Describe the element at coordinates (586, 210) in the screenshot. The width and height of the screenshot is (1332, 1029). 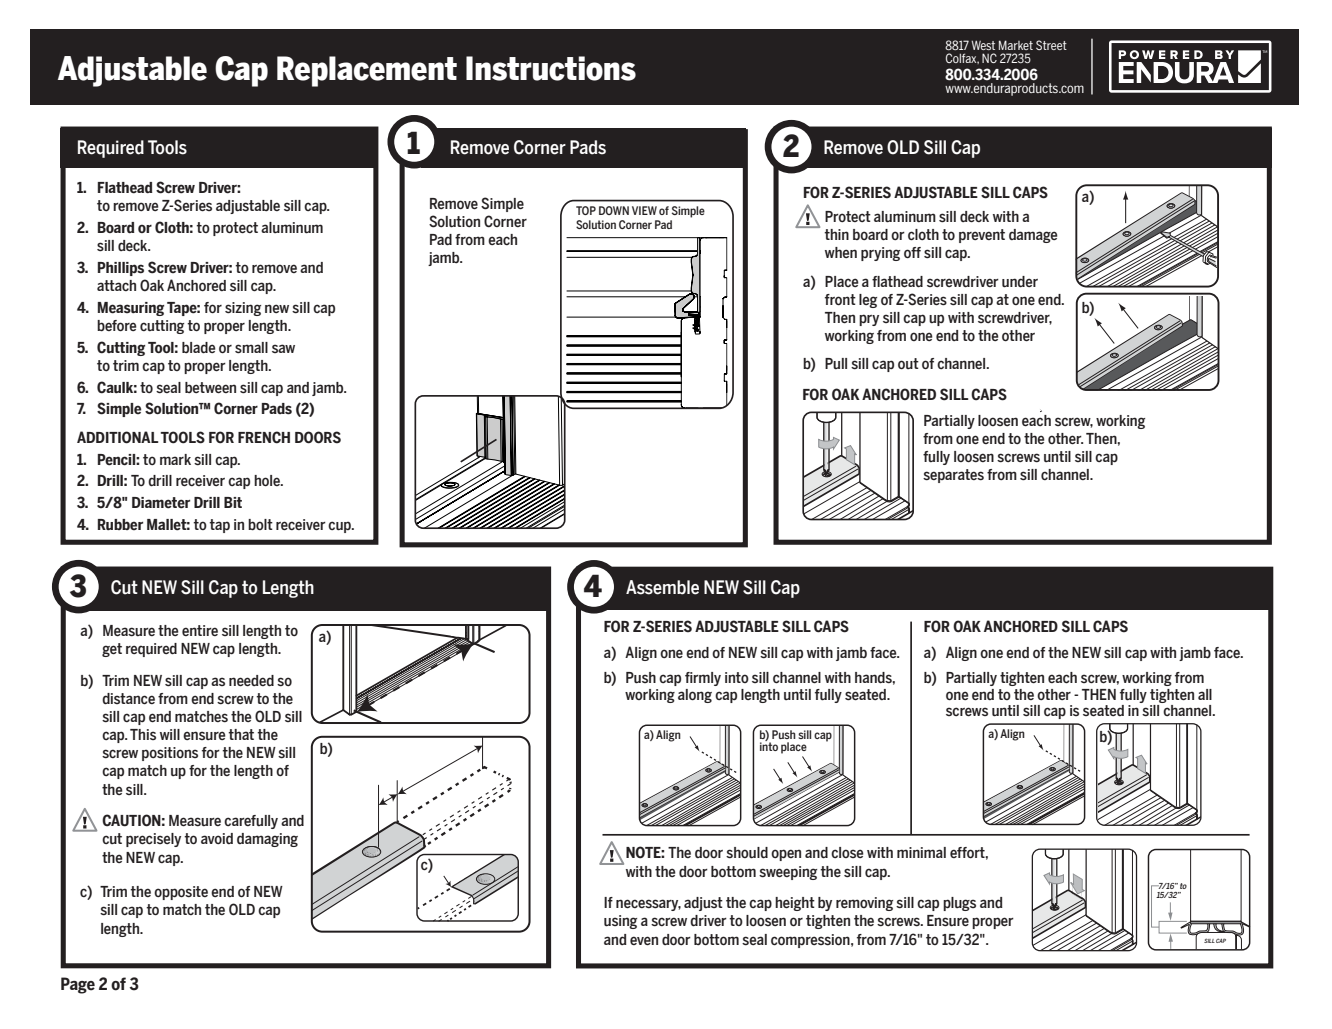
I see `TOP` at that location.
